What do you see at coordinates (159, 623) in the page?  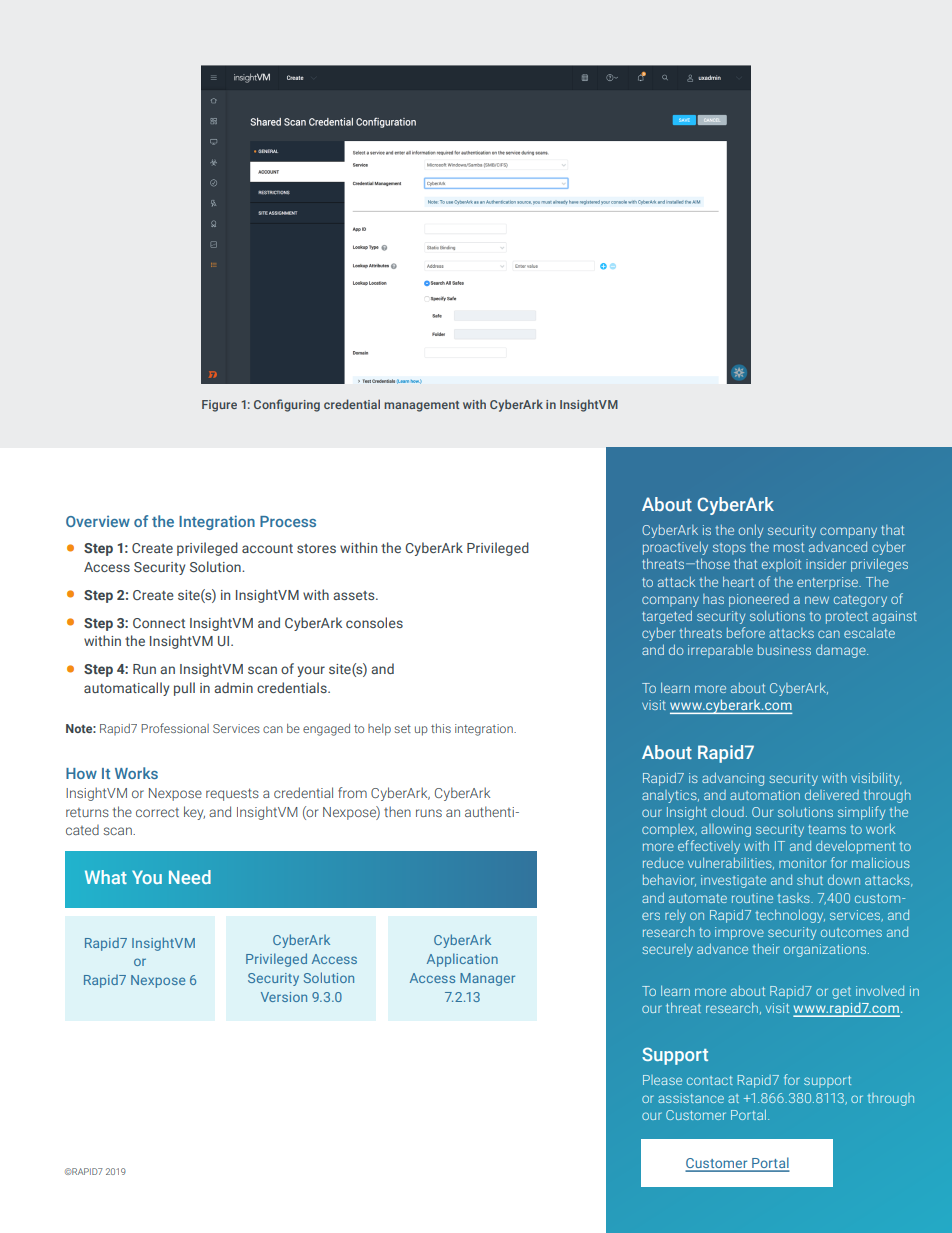 I see `Connect` at bounding box center [159, 623].
